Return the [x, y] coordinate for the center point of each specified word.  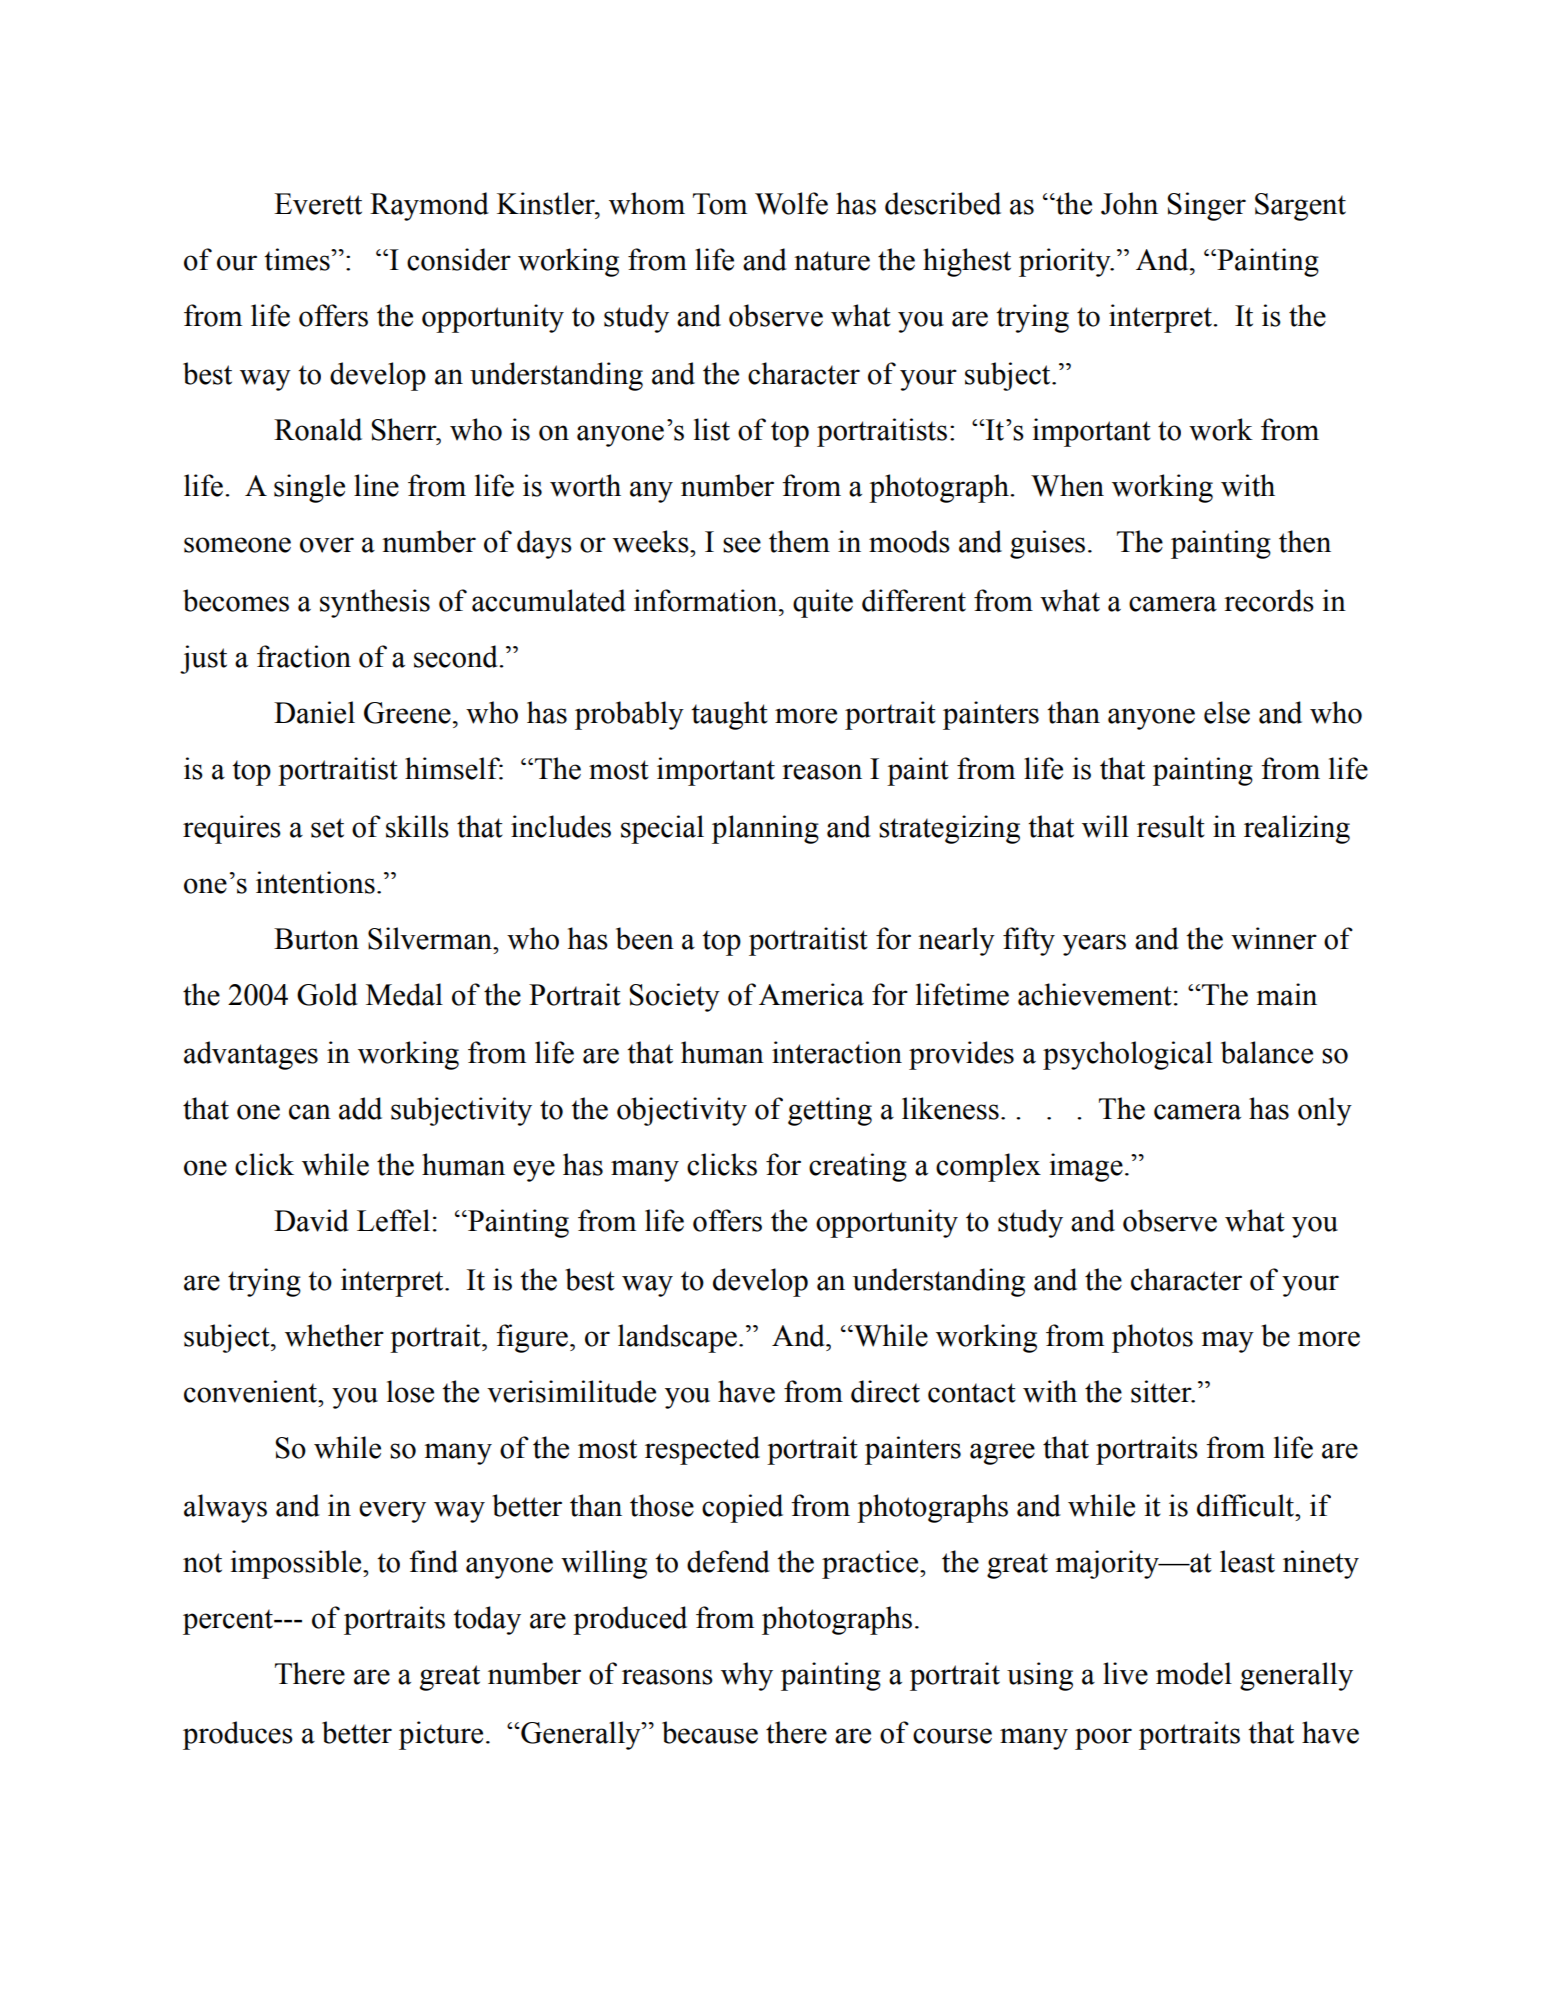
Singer [1206, 206]
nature [832, 261]
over [327, 545]
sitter [1162, 1391]
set [327, 828]
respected [702, 1450]
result [1171, 826]
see [742, 545]
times [298, 259]
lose [410, 1391]
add [360, 1108]
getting [830, 1111]
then [1305, 541]
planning [765, 829]
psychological [1128, 1055]
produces [238, 1735]
